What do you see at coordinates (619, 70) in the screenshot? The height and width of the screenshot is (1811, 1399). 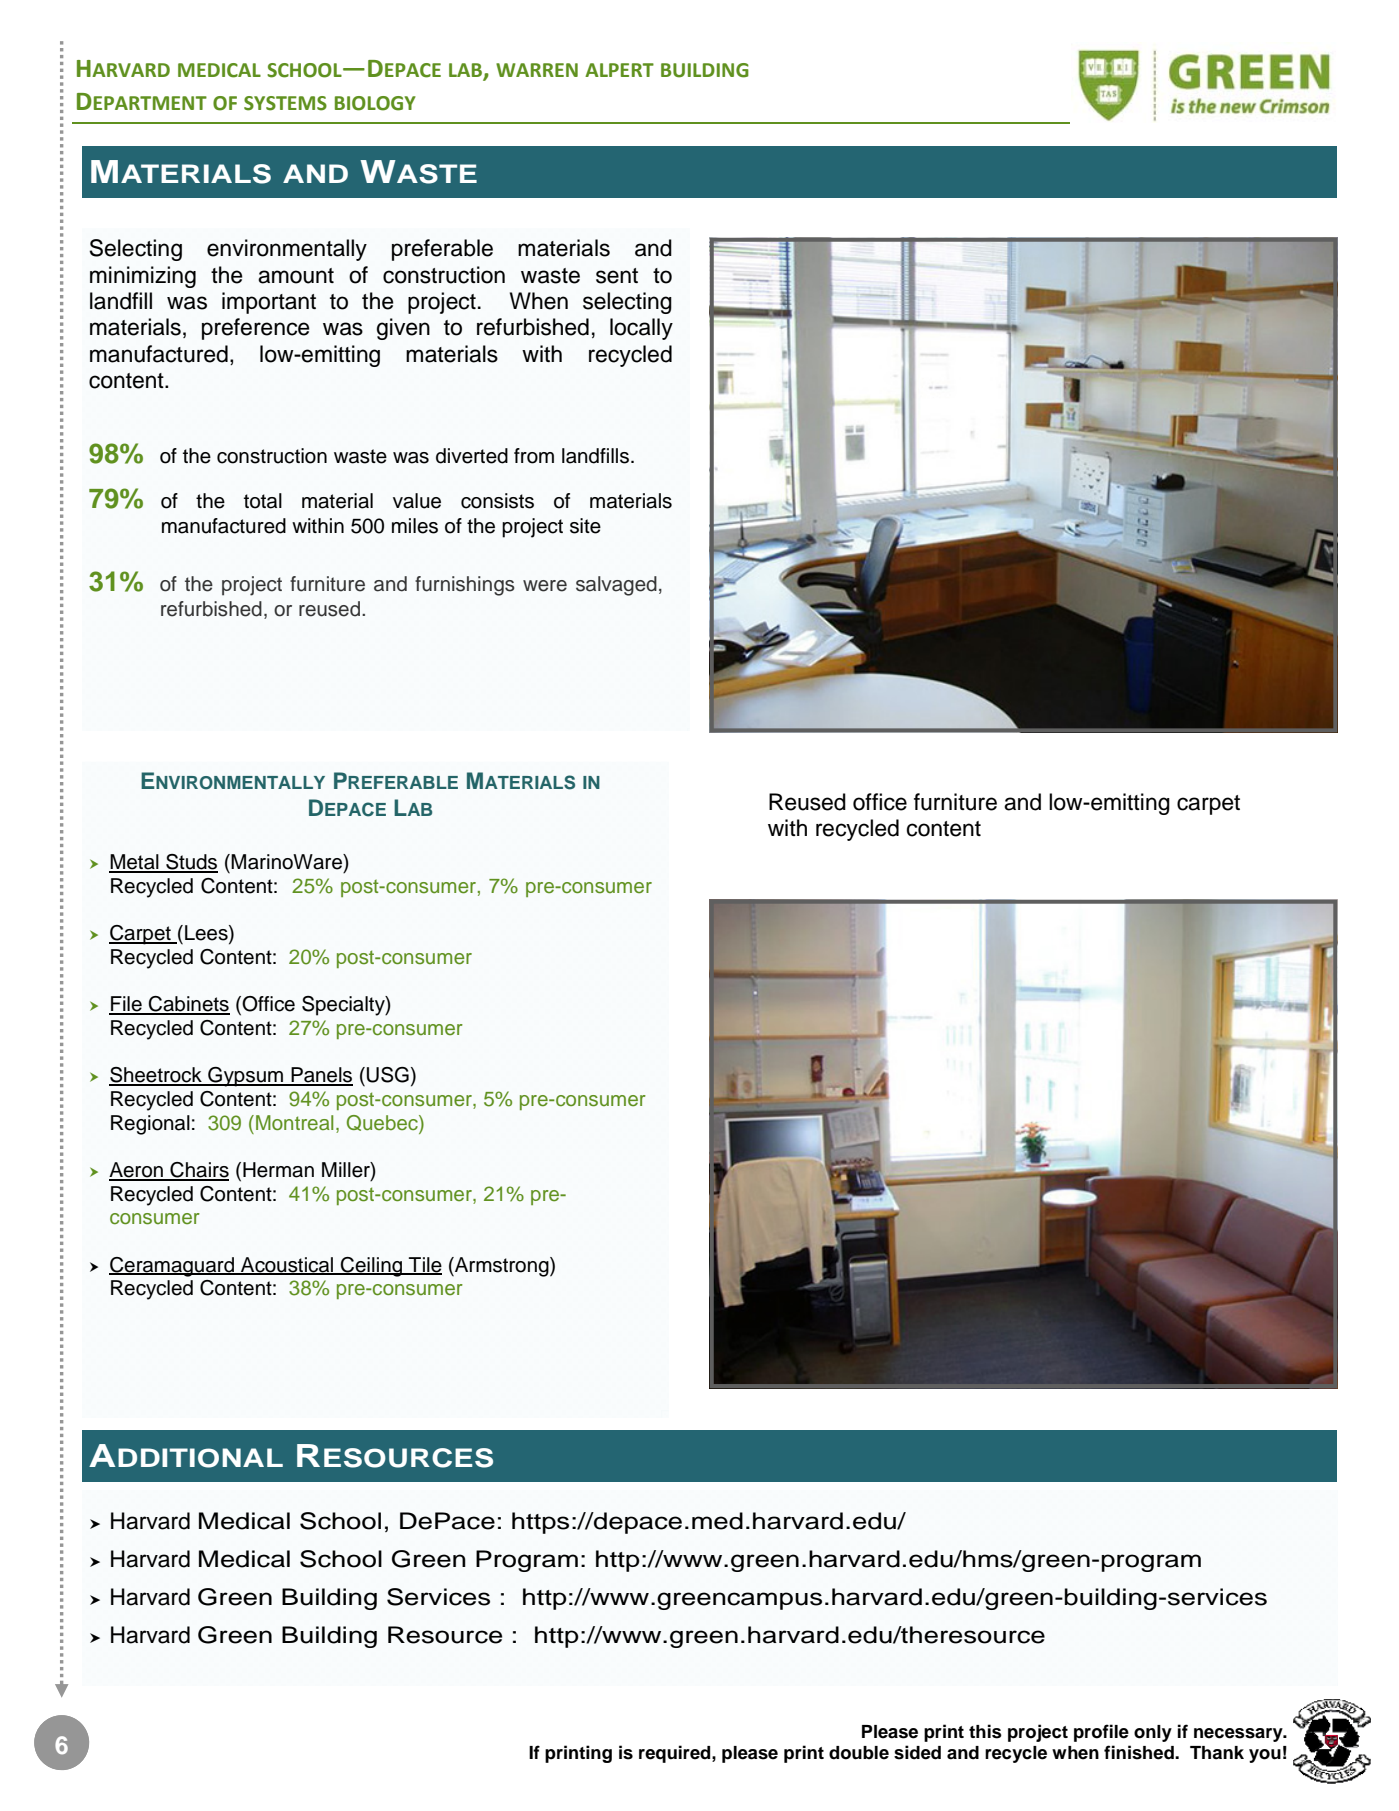 I see `ALPERT` at bounding box center [619, 70].
